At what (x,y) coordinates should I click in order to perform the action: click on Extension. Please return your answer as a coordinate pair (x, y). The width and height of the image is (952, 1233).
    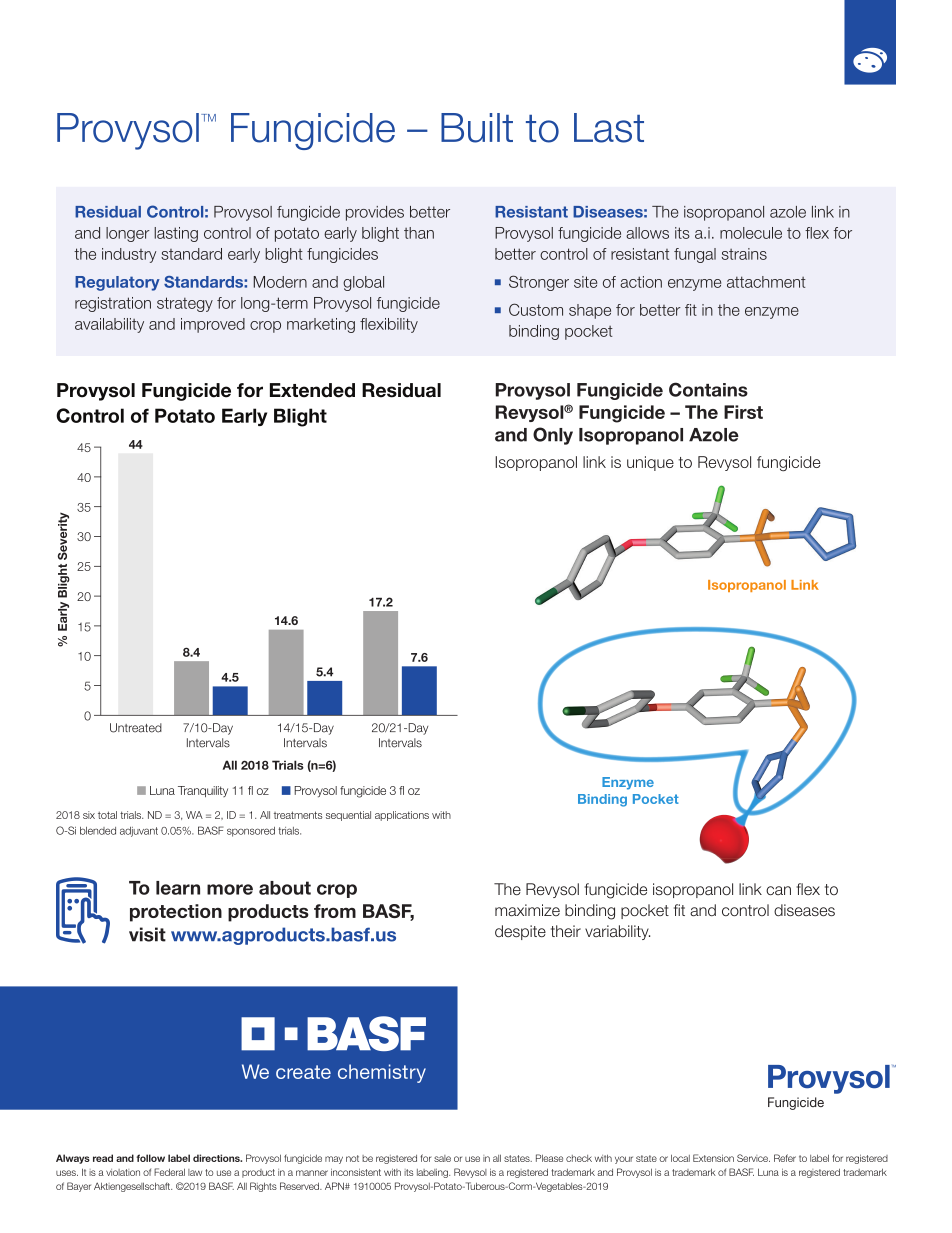
    Looking at the image, I should click on (713, 1158).
